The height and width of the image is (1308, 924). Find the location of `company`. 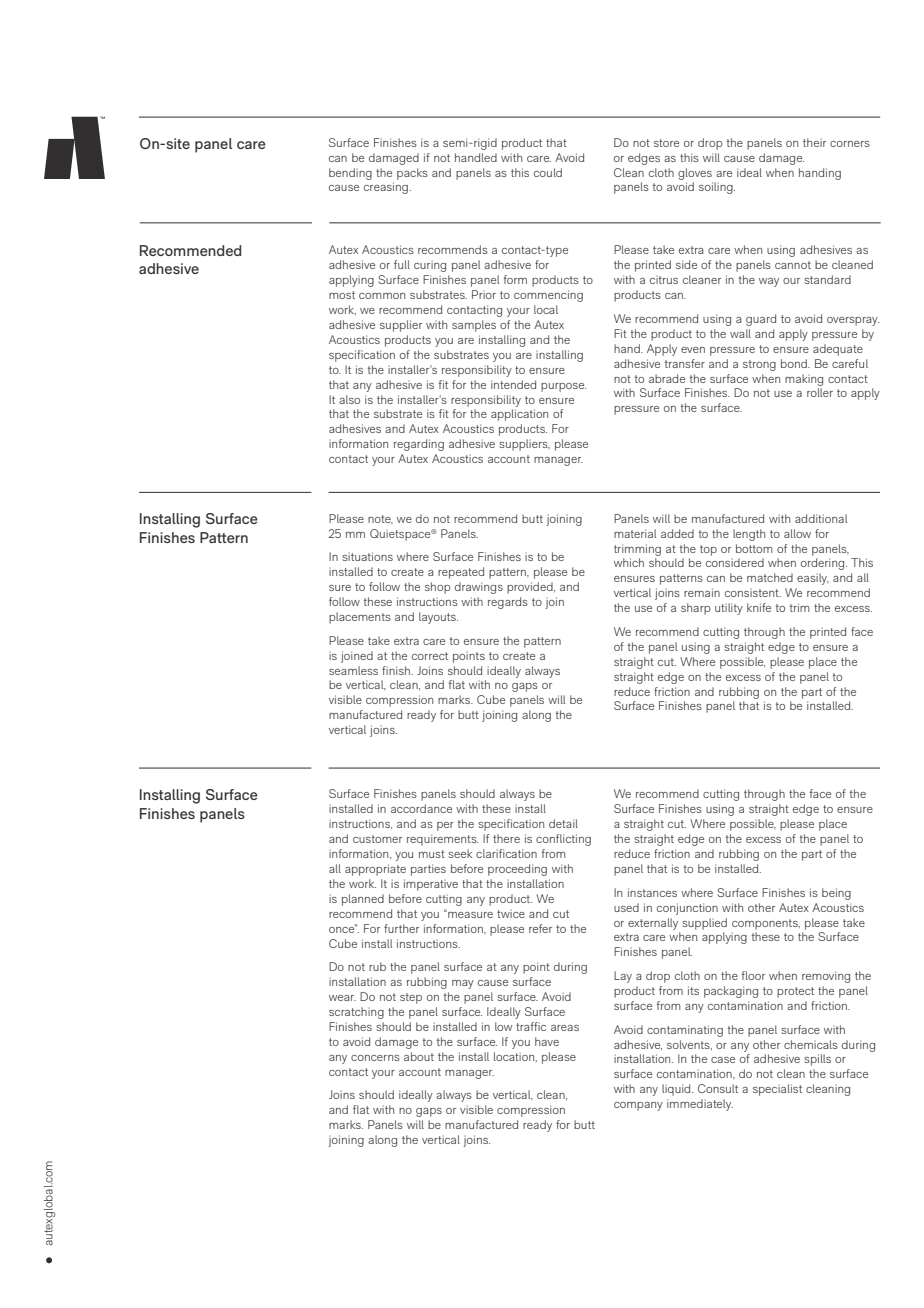

company is located at coordinates (638, 1106).
